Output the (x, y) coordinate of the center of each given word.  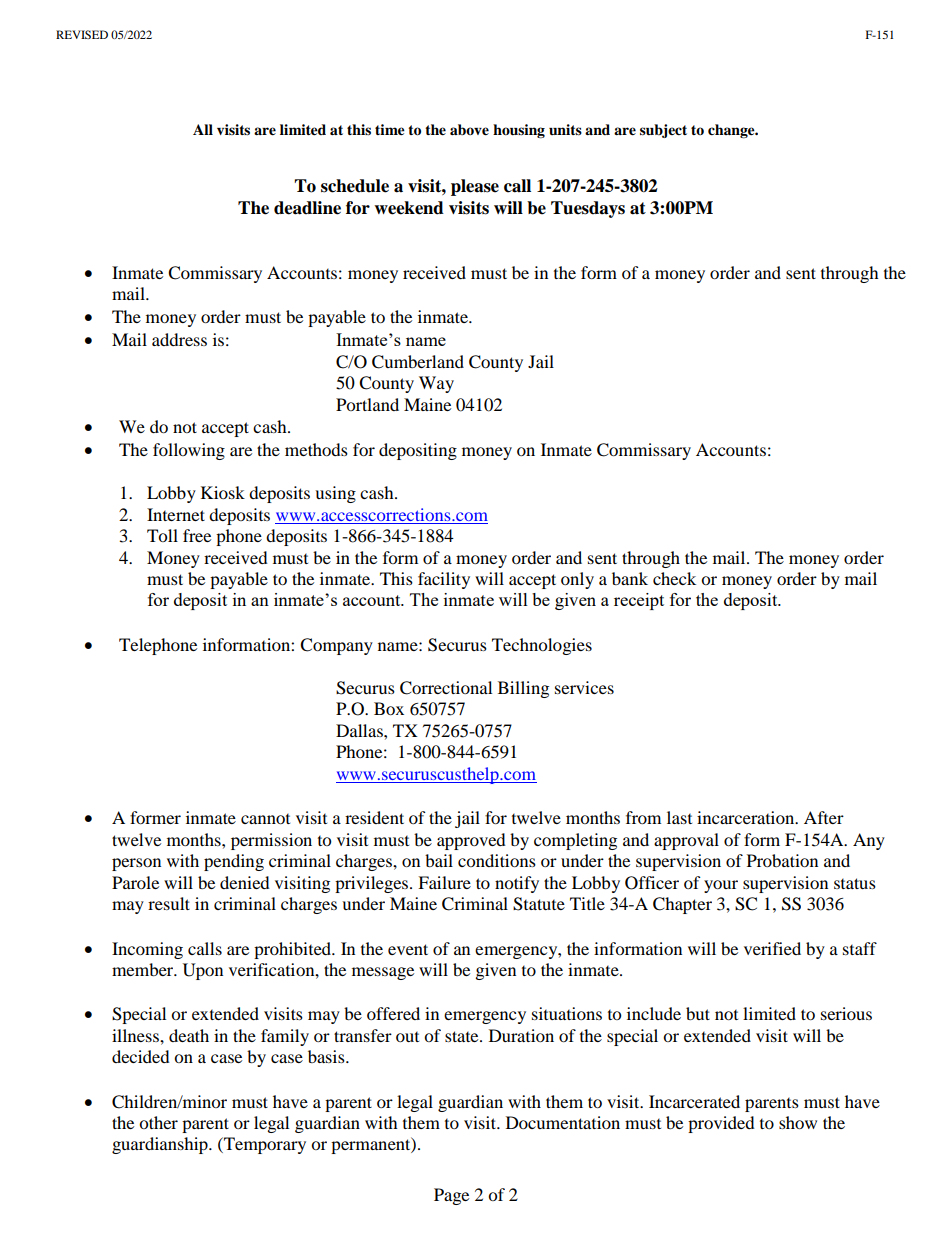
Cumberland (418, 362)
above (469, 130)
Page (451, 1196)
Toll (162, 535)
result (169, 903)
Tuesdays (588, 209)
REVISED (82, 34)
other (158, 1122)
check (674, 578)
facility (444, 580)
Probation (782, 860)
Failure (444, 882)
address (179, 339)
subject (663, 131)
